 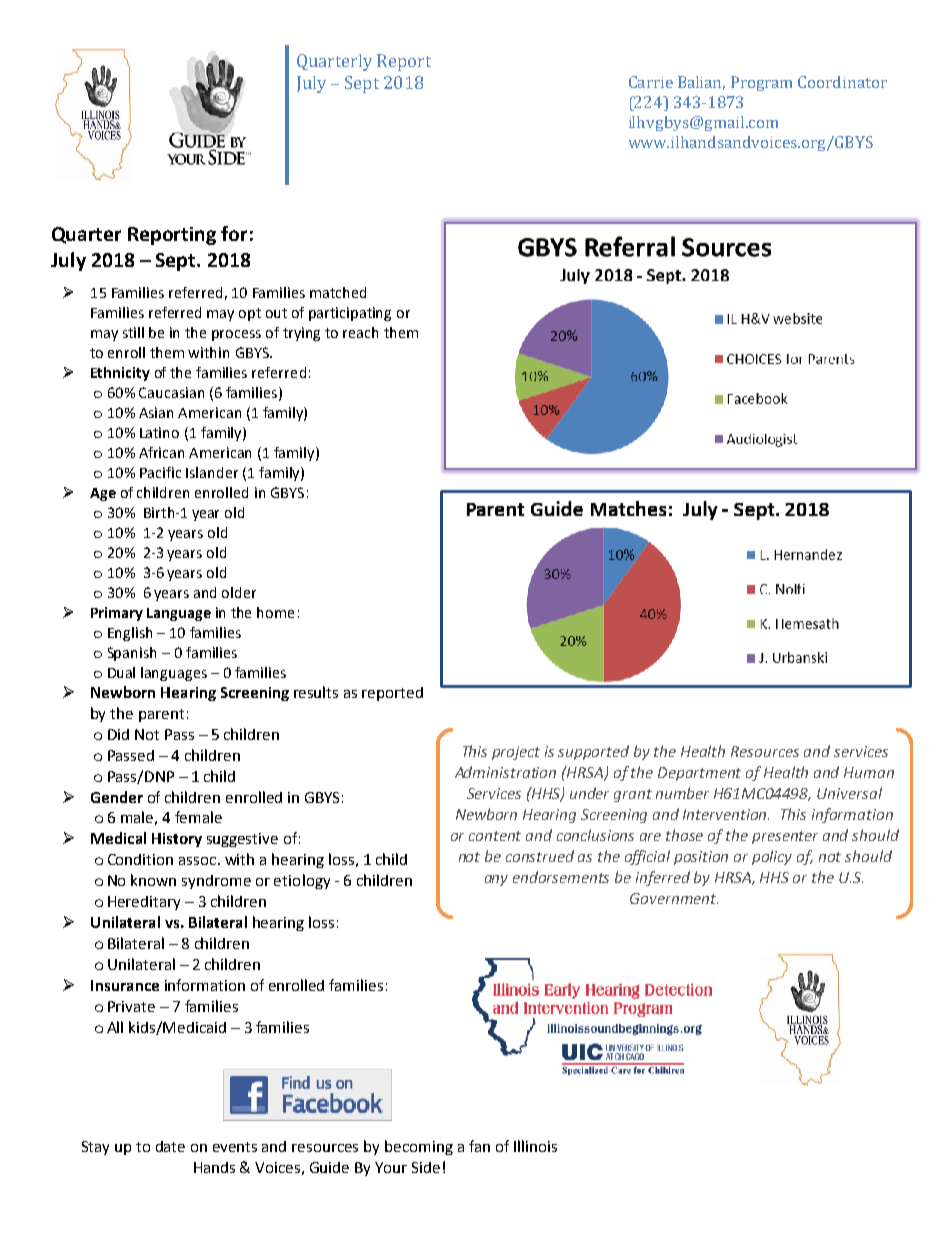 I want to click on Department, so click(x=699, y=774).
